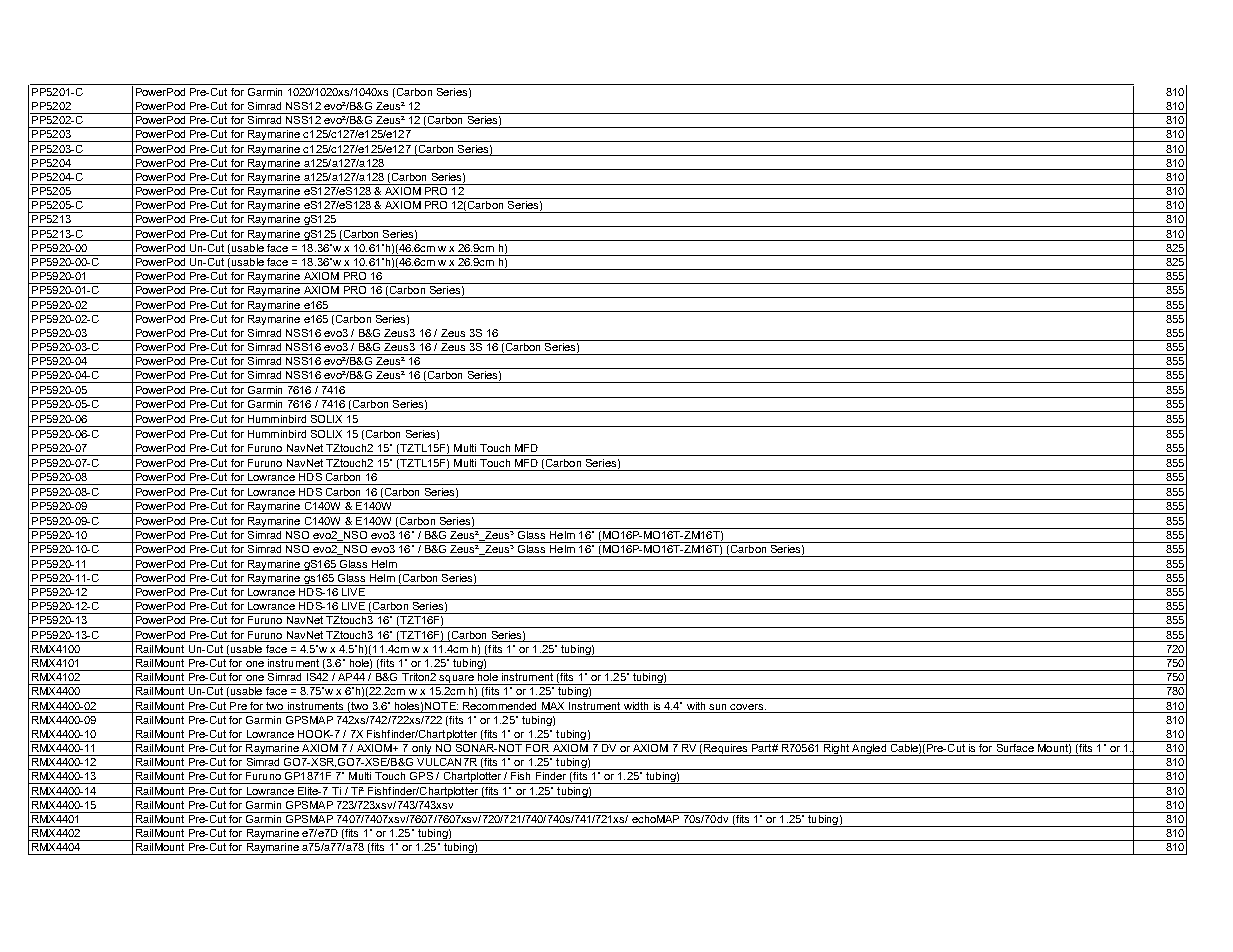 The width and height of the screenshot is (1233, 952). What do you see at coordinates (457, 680) in the screenshot?
I see `square` at bounding box center [457, 680].
